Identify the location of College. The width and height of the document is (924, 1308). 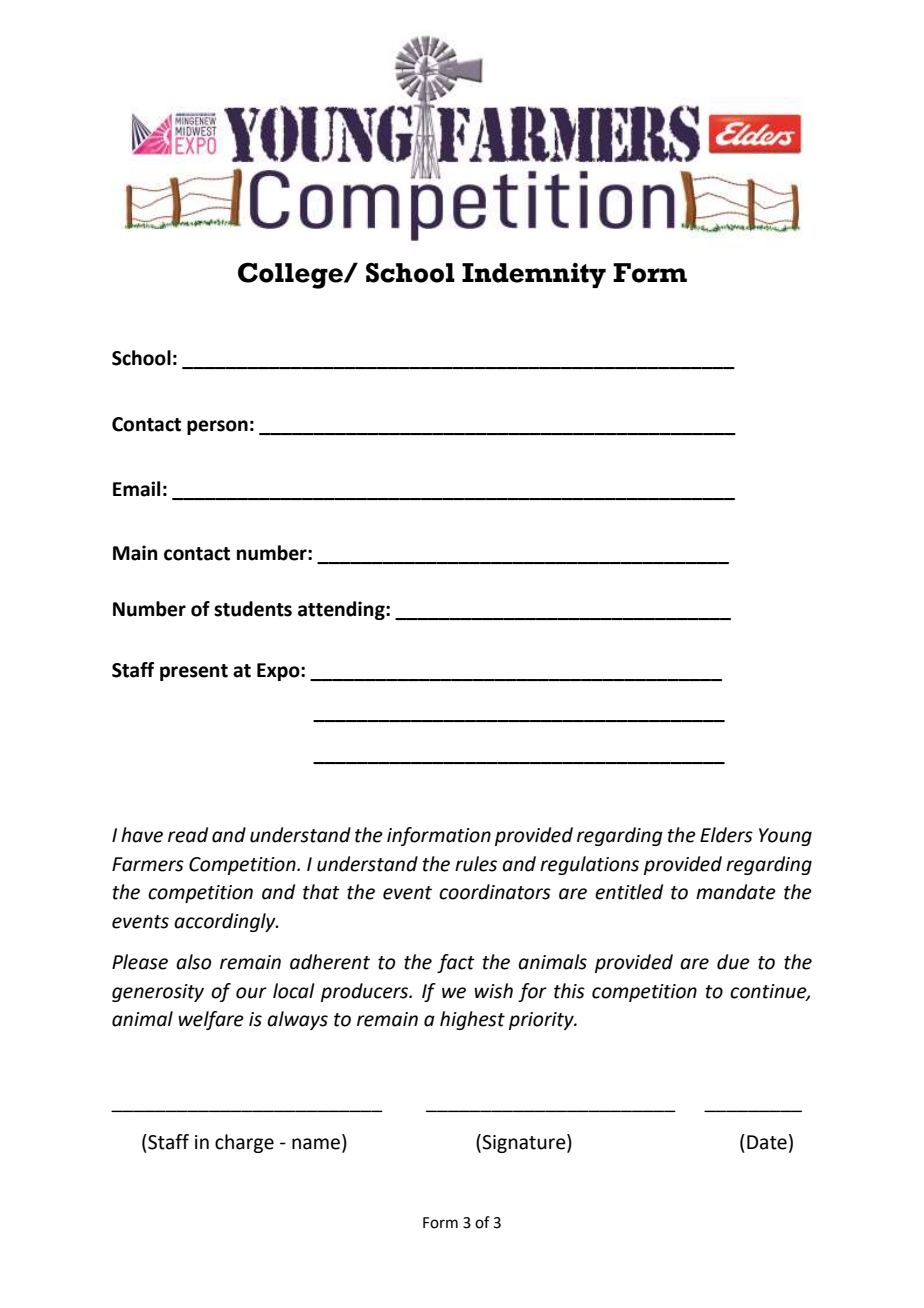
(291, 275).
